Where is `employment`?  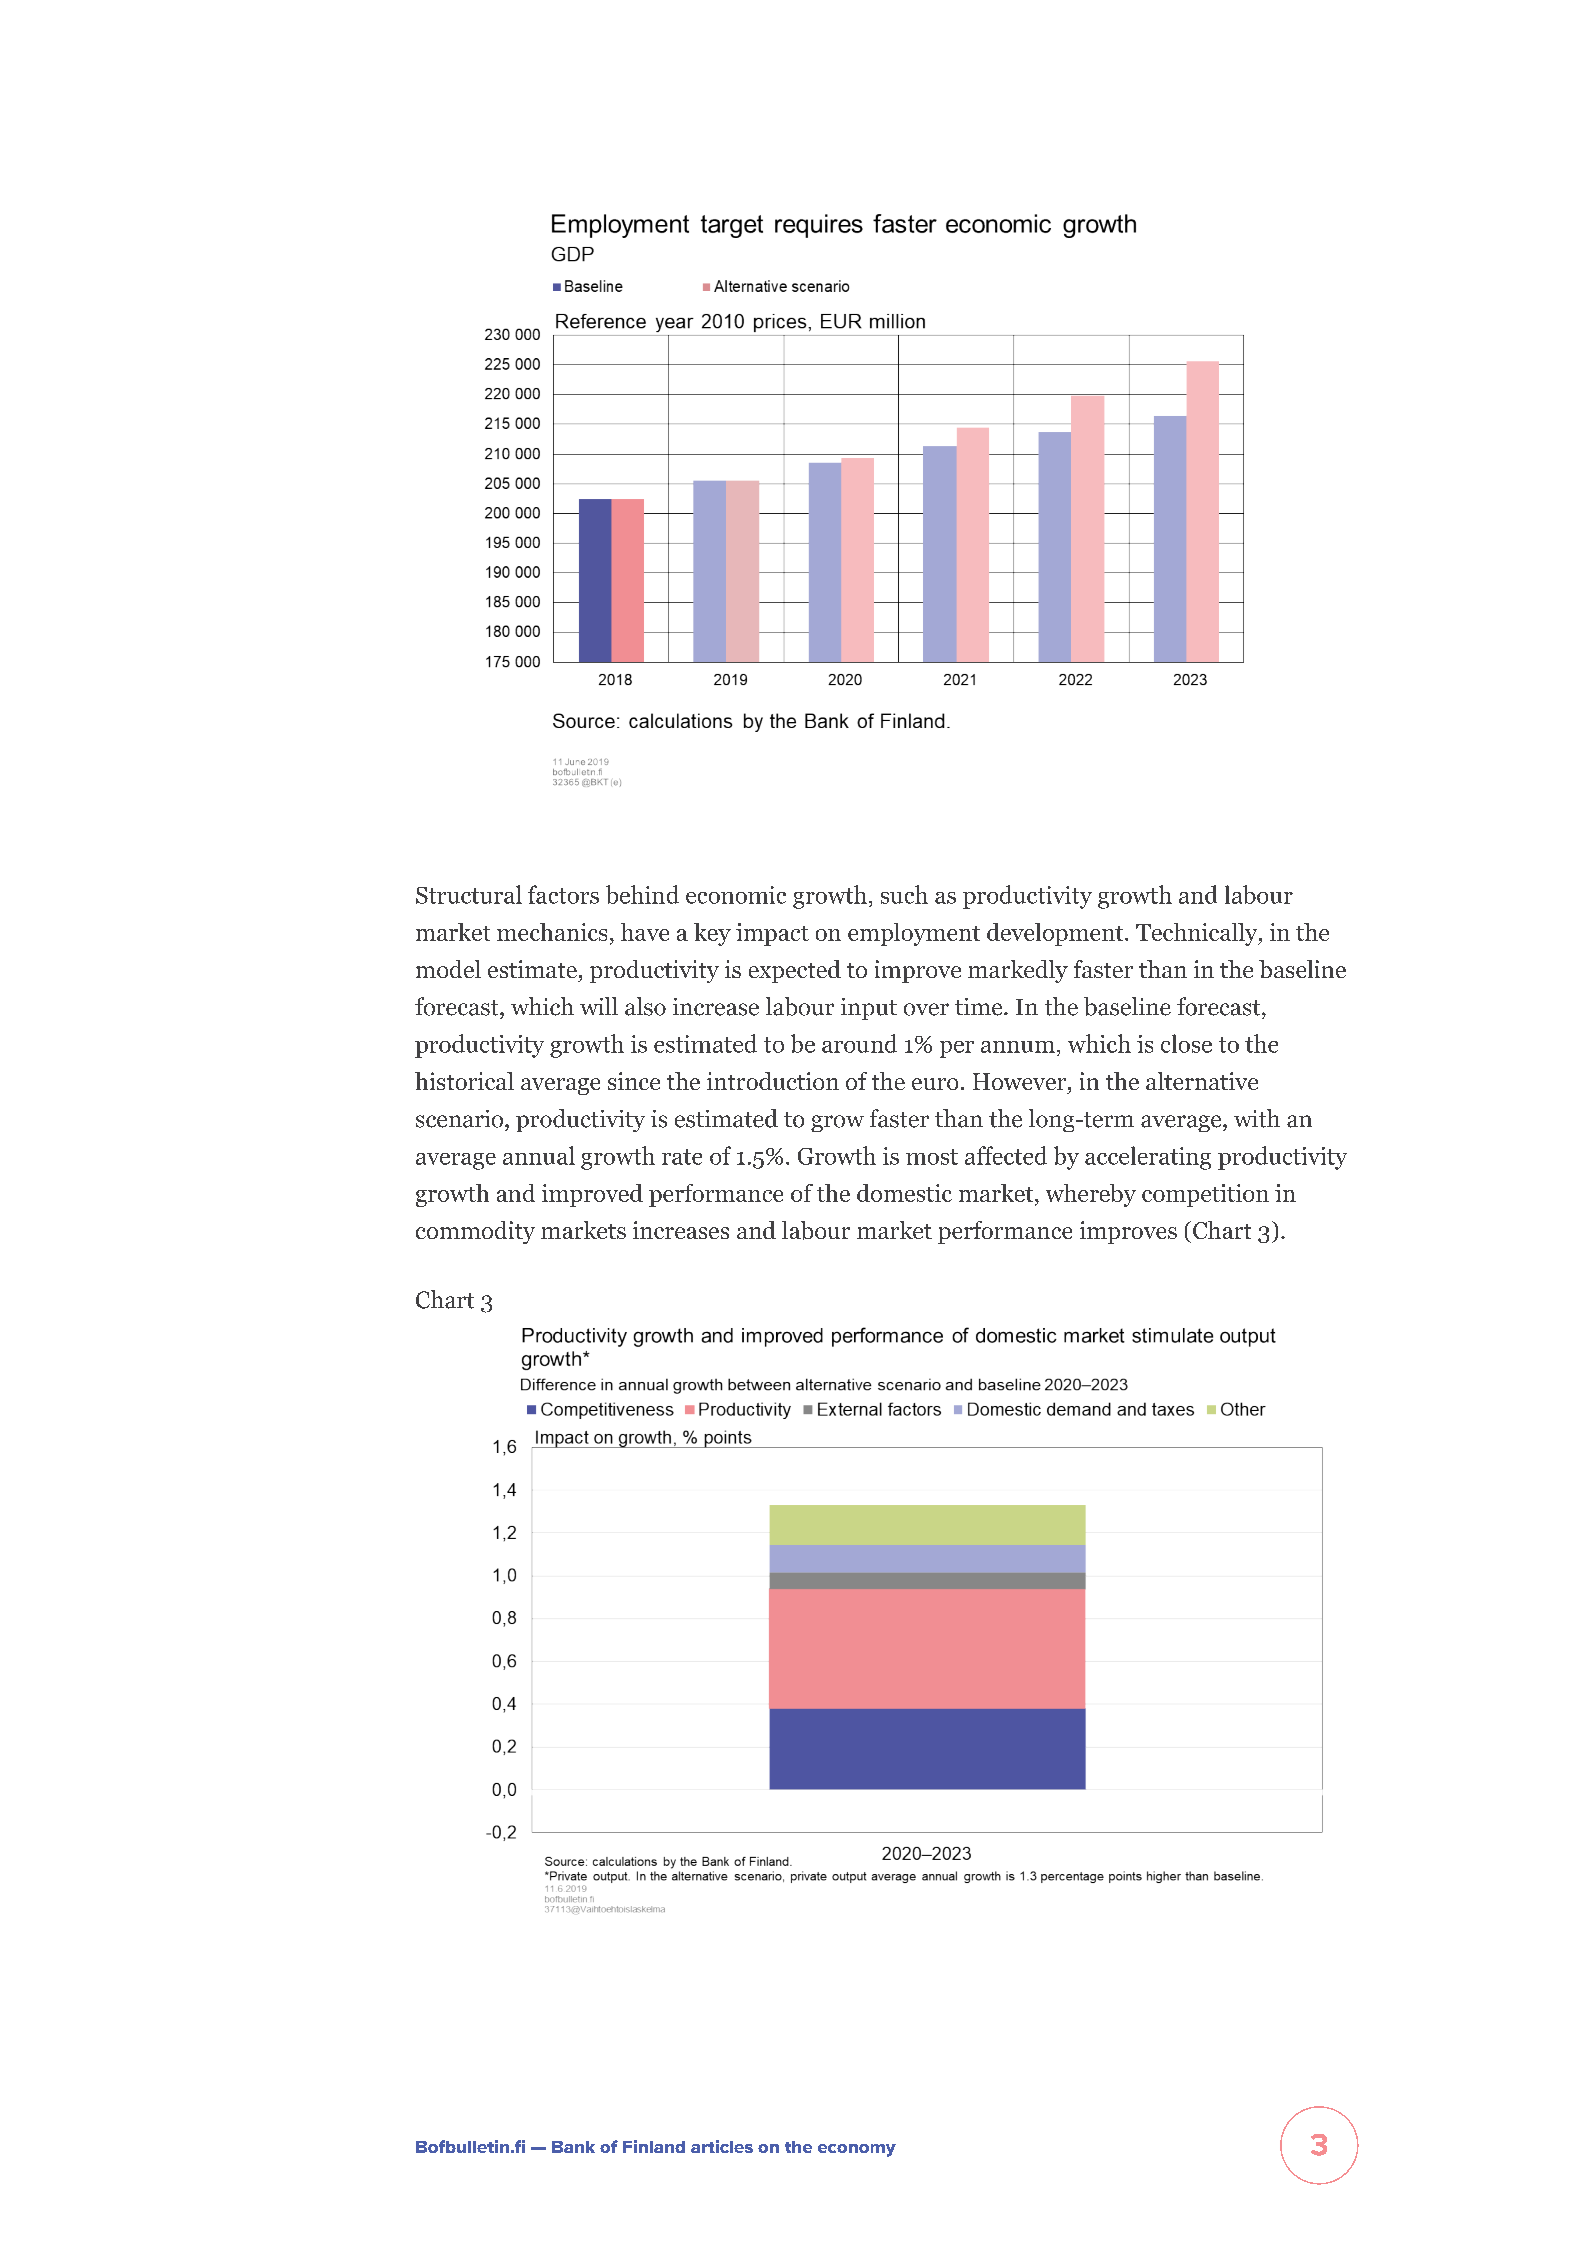
employment is located at coordinates (914, 934).
